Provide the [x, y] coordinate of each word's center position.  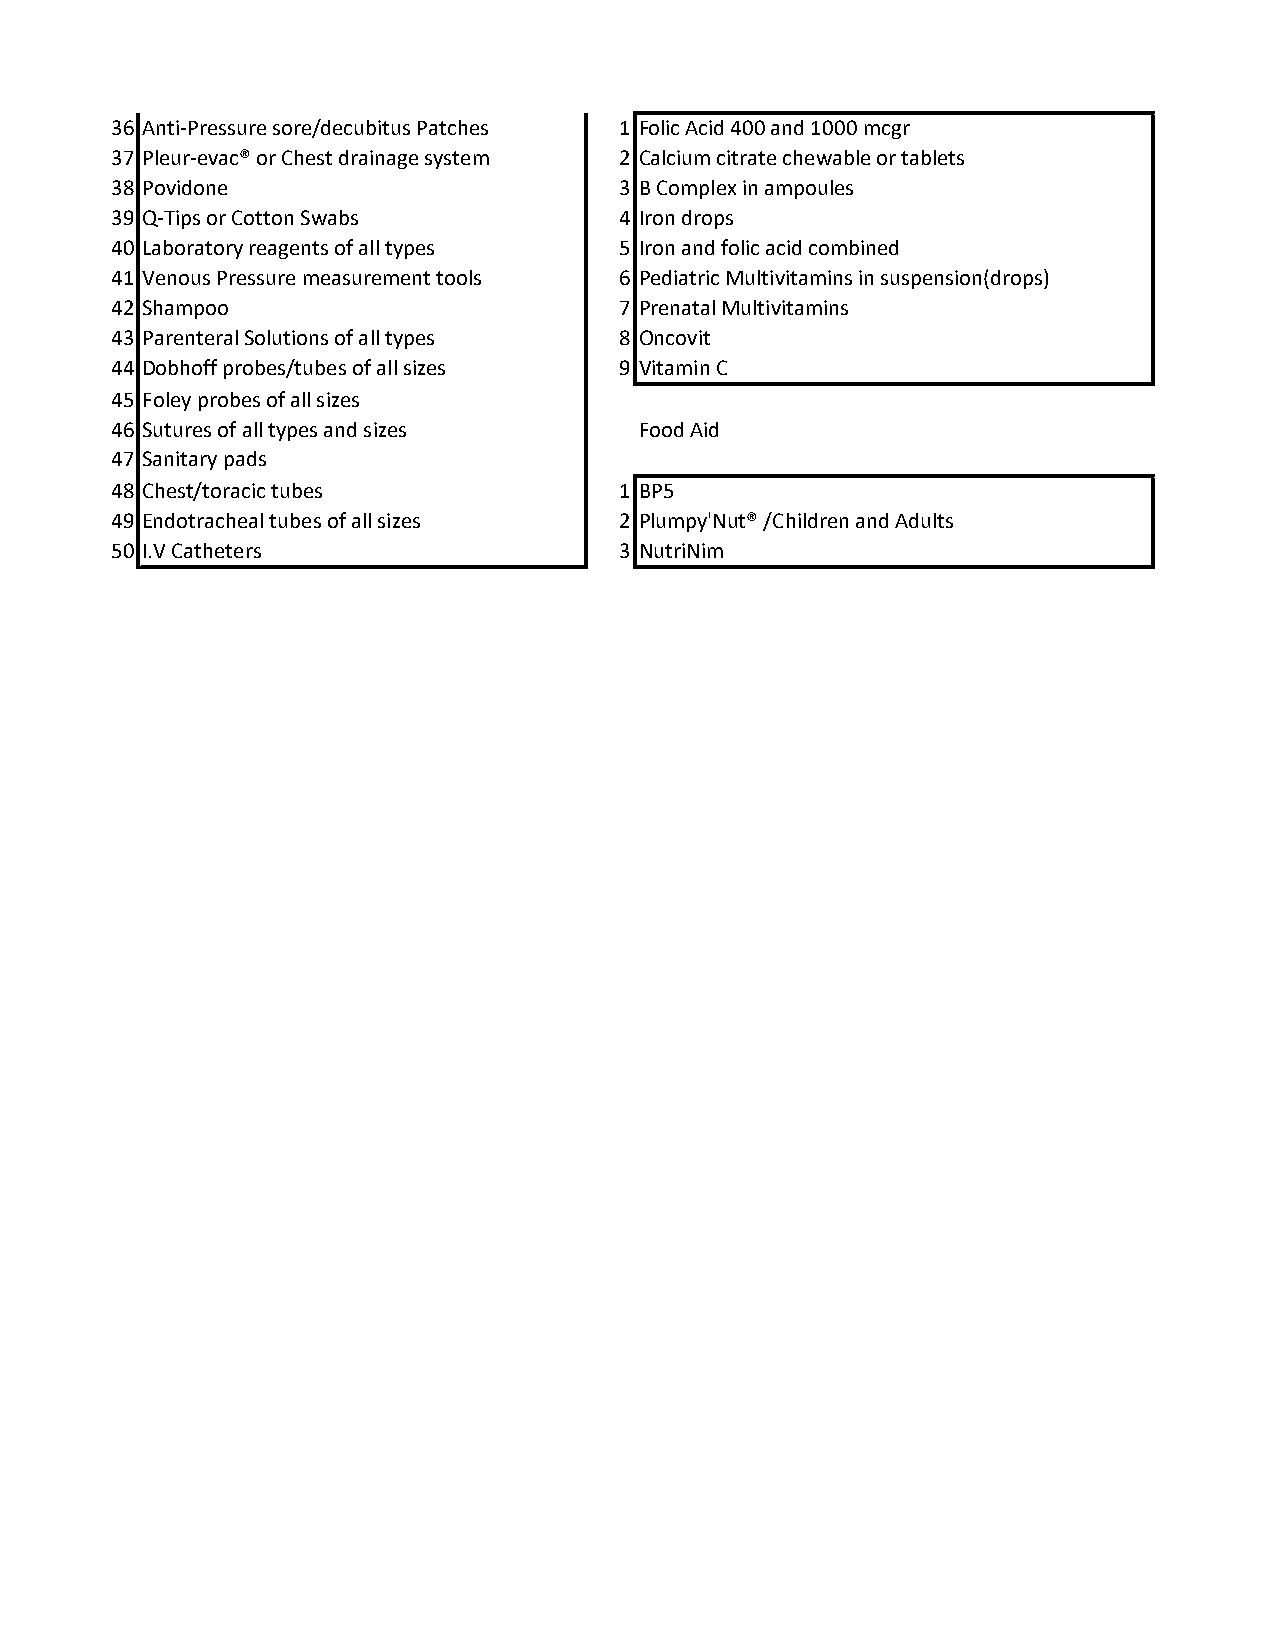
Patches [453, 127]
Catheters [216, 550]
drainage [378, 159]
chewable [826, 157]
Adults [924, 520]
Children [809, 520]
